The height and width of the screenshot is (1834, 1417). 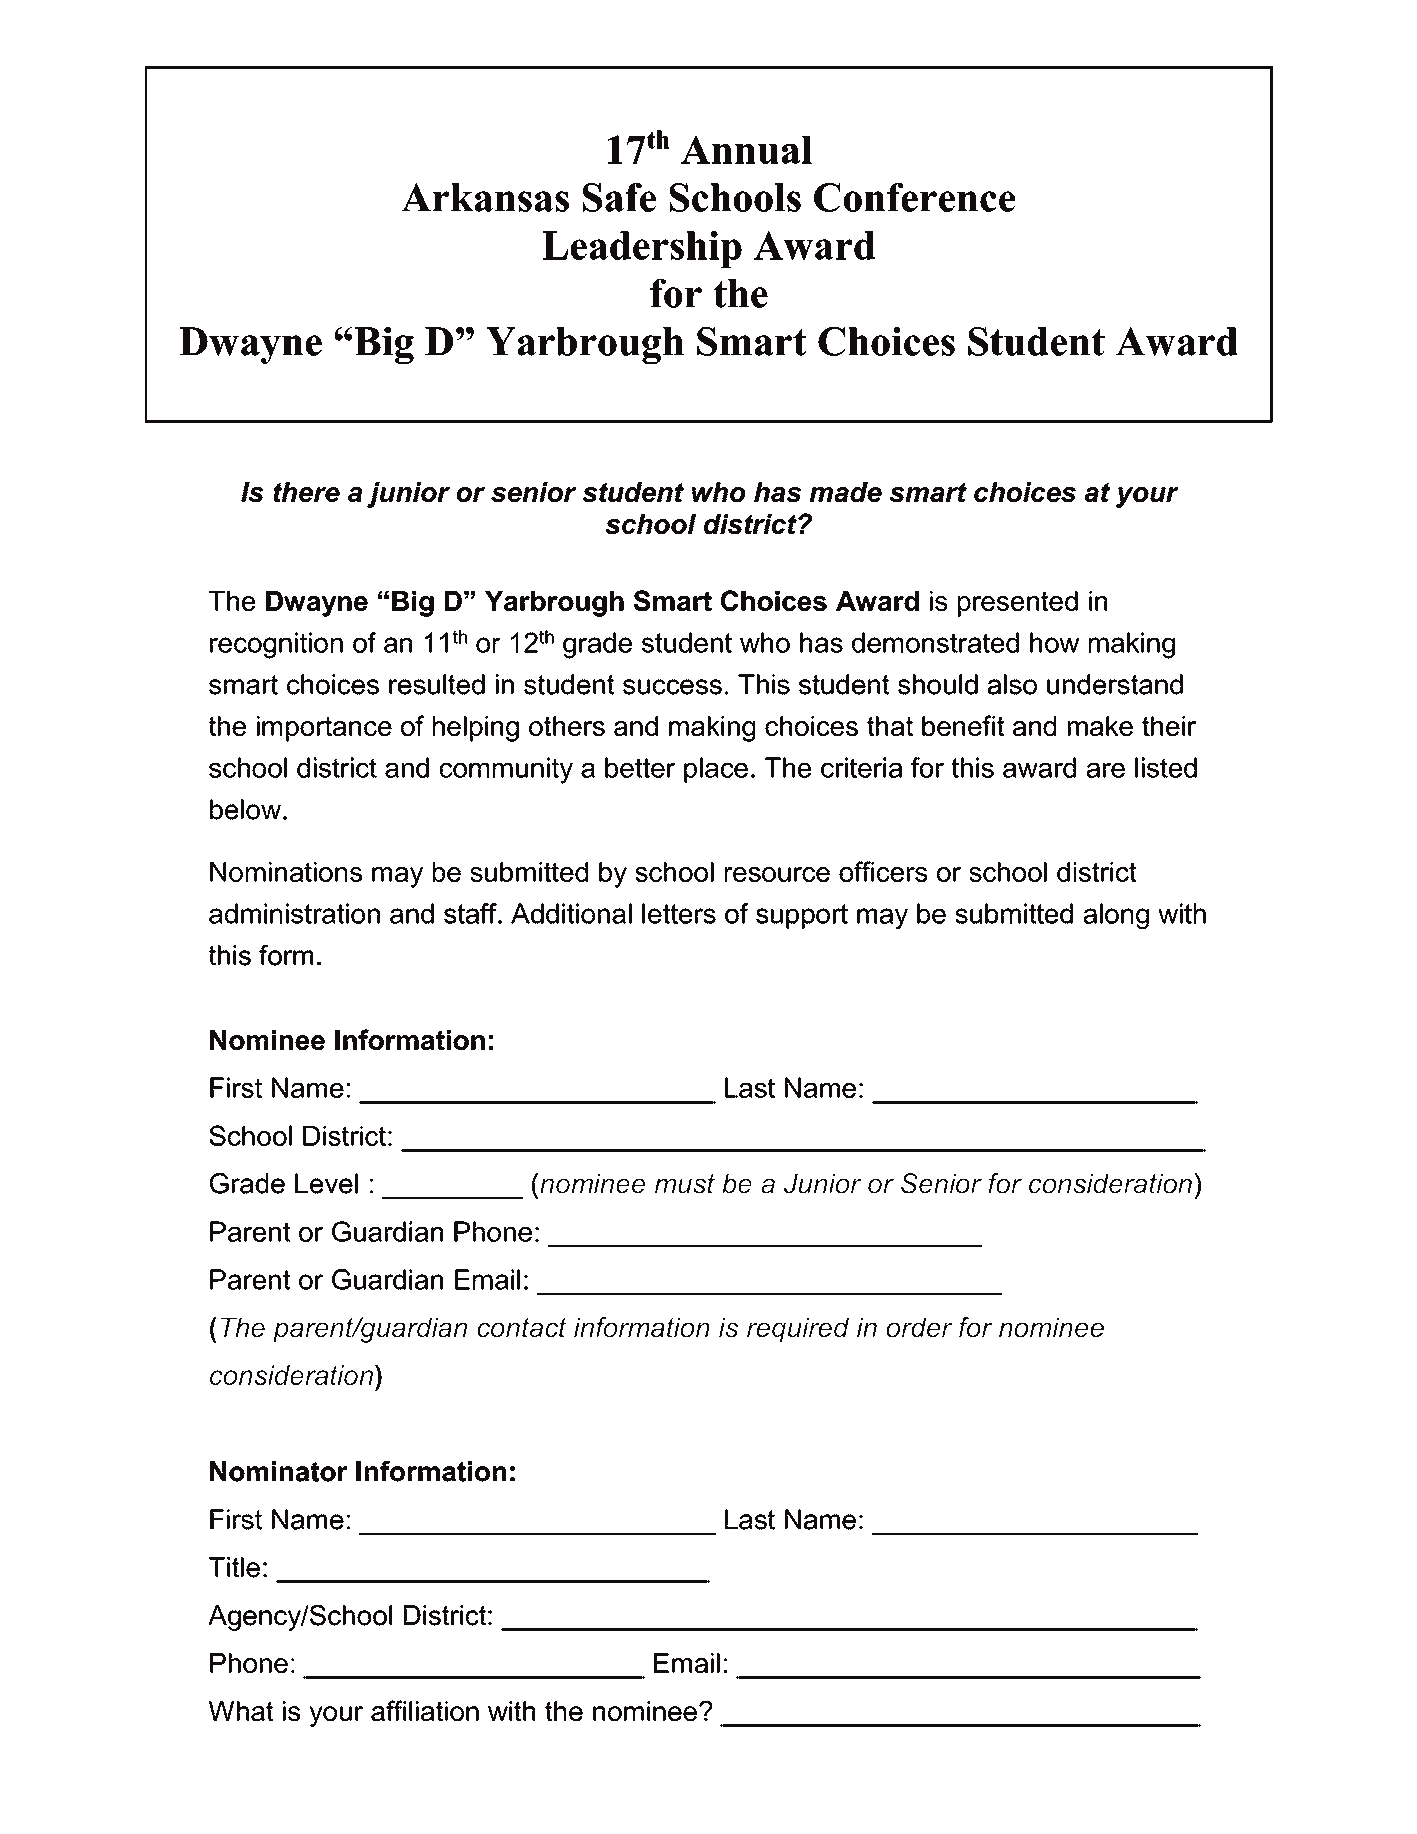 What do you see at coordinates (485, 197) in the screenshot?
I see `Arkansas` at bounding box center [485, 197].
